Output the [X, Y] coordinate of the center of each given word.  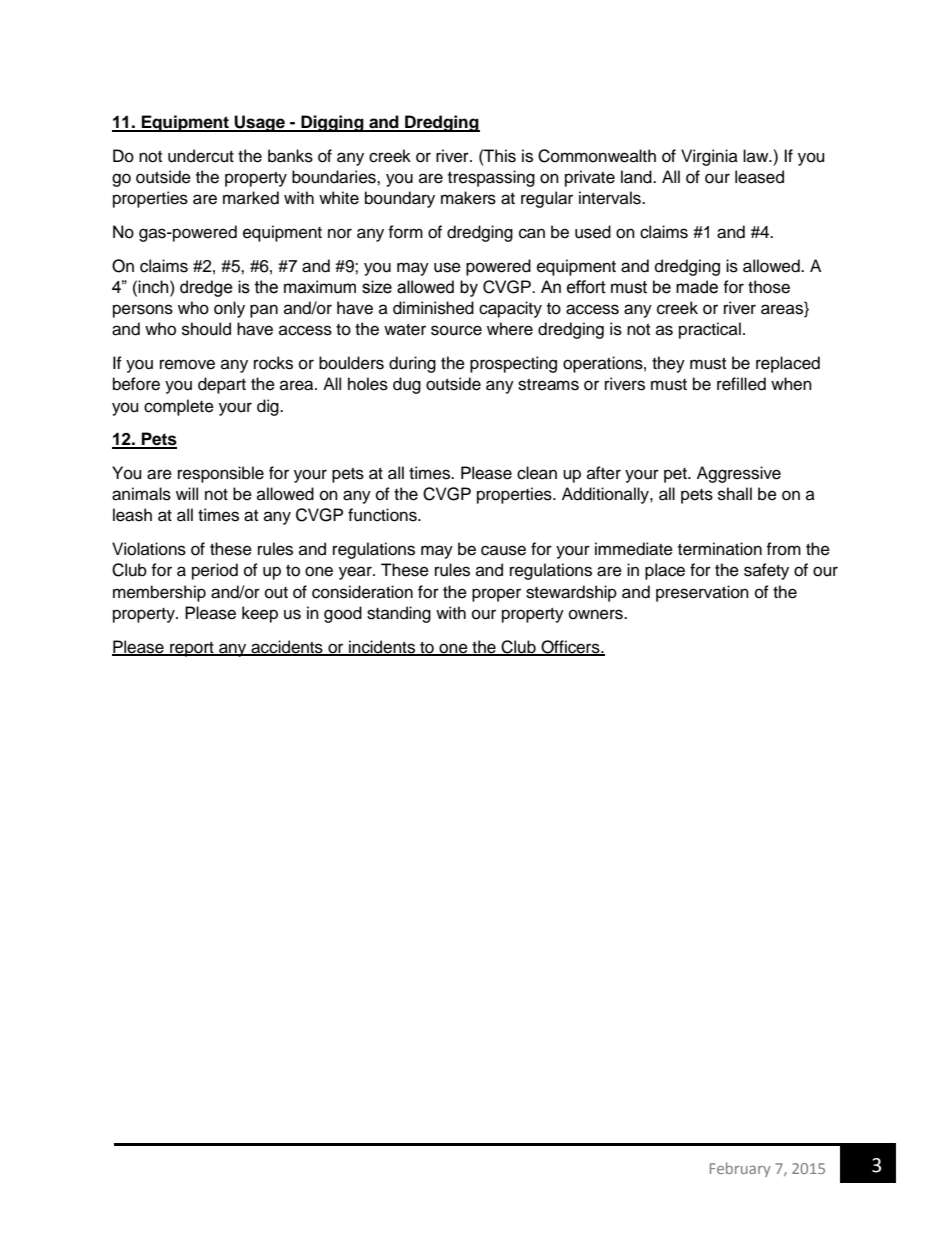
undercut [201, 156]
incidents [382, 647]
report [192, 649]
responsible [221, 474]
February [740, 1169]
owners [597, 614]
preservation [702, 593]
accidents [287, 647]
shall [735, 494]
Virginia [709, 157]
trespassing [491, 178]
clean [537, 473]
